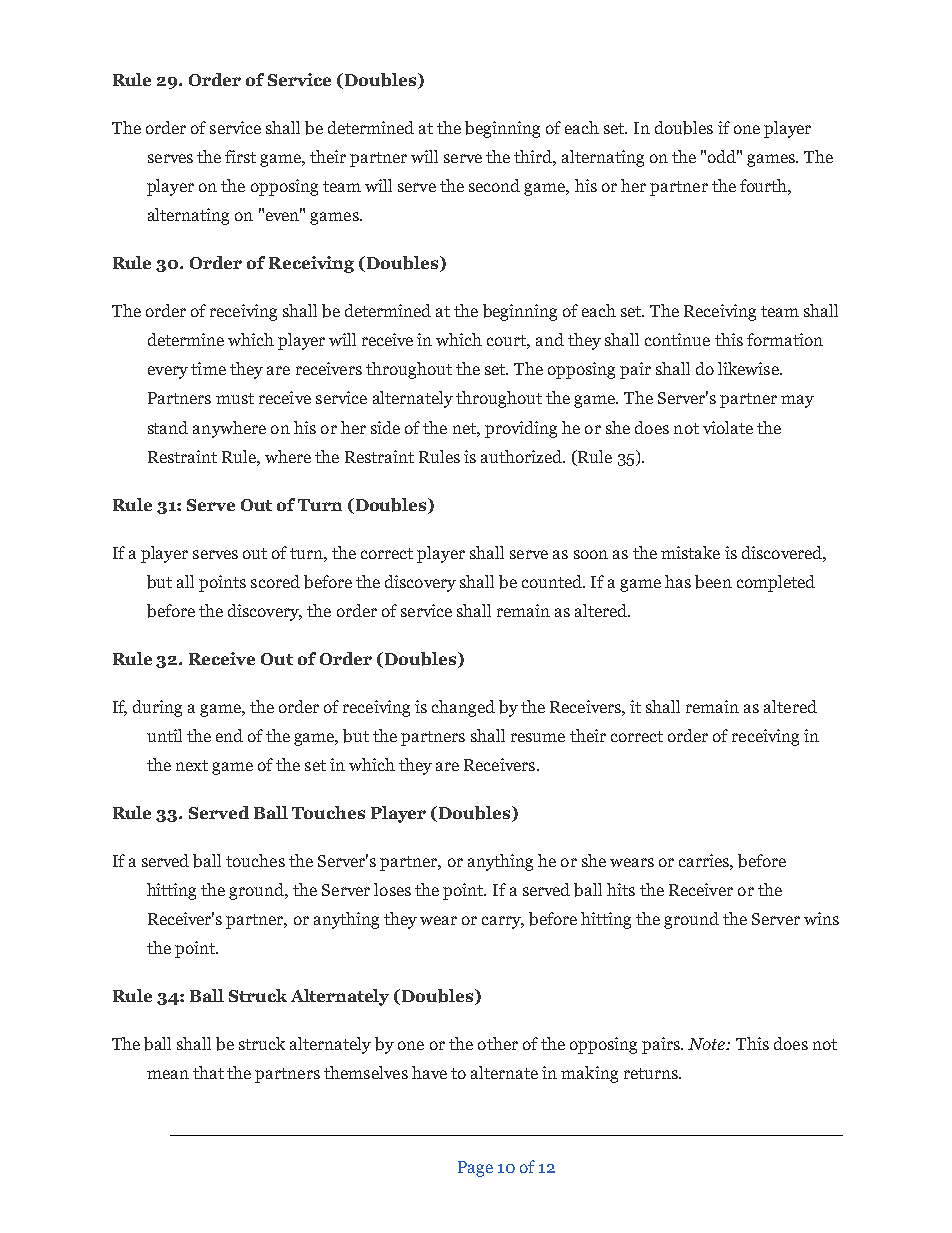 This document has width=952, height=1233. Describe the element at coordinates (208, 1072) in the document. I see `that` at that location.
